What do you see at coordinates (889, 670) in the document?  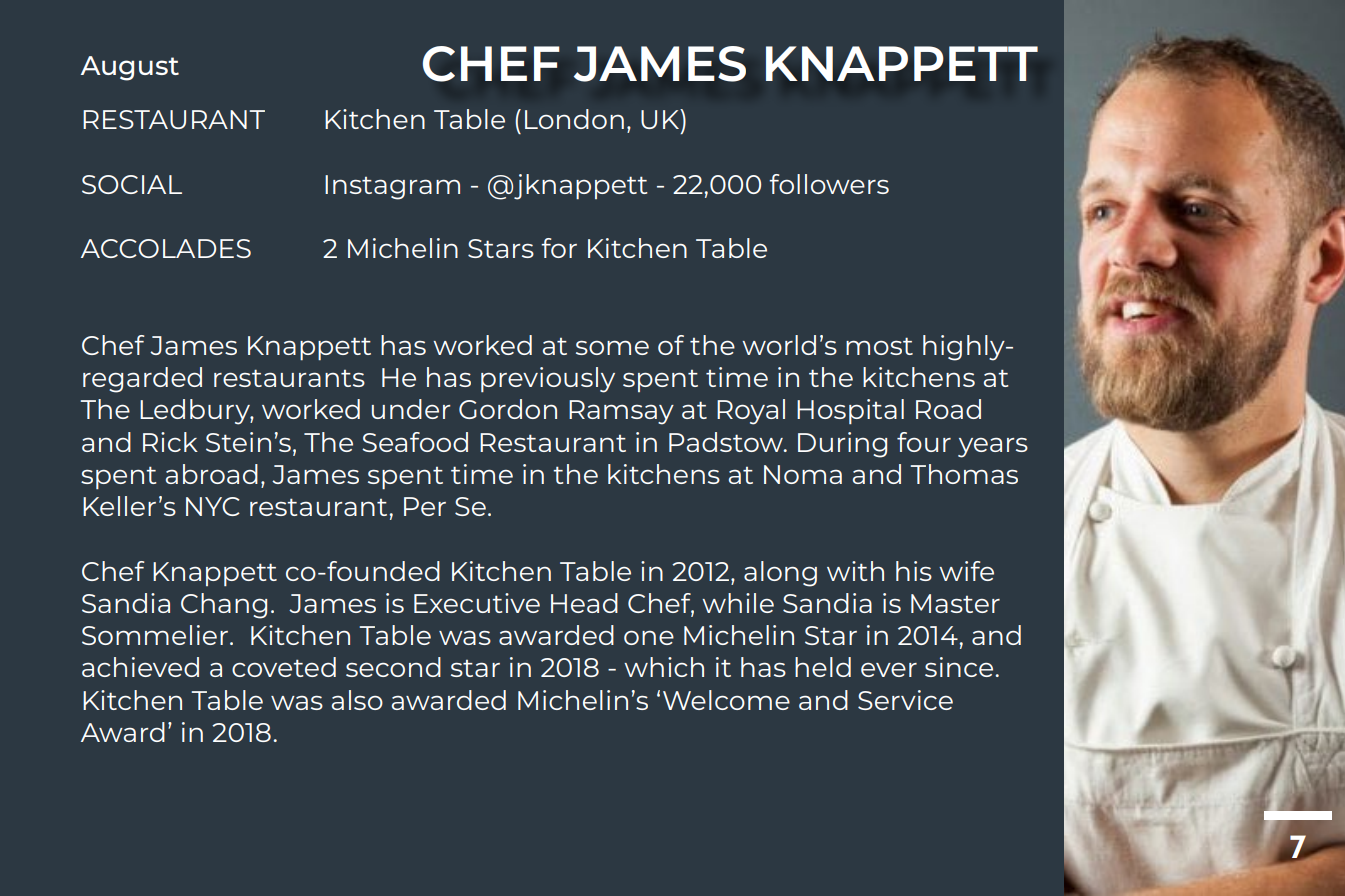 I see `ever` at bounding box center [889, 670].
